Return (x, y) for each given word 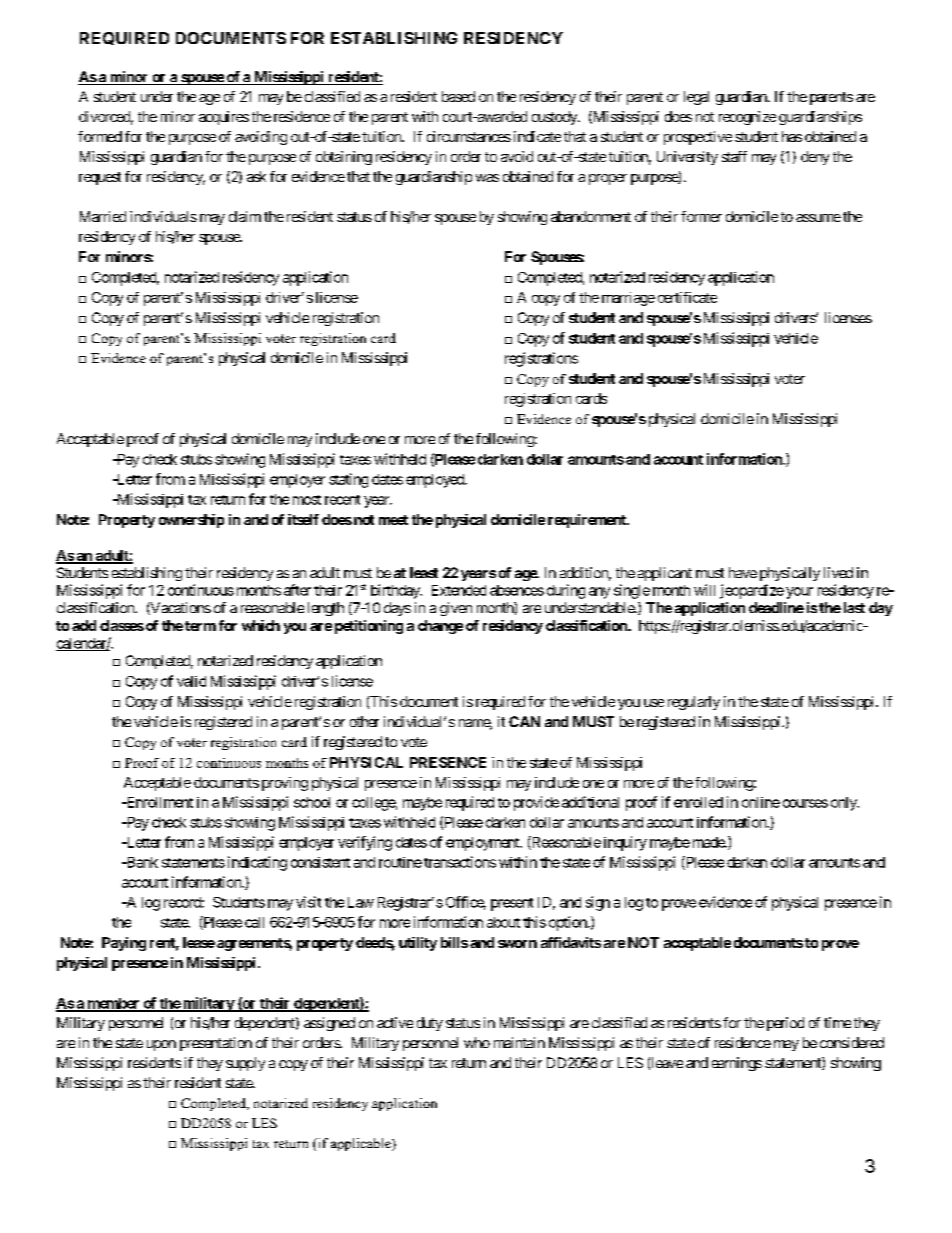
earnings (737, 1064)
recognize (747, 118)
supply (245, 1064)
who (477, 1042)
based (458, 96)
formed (100, 136)
